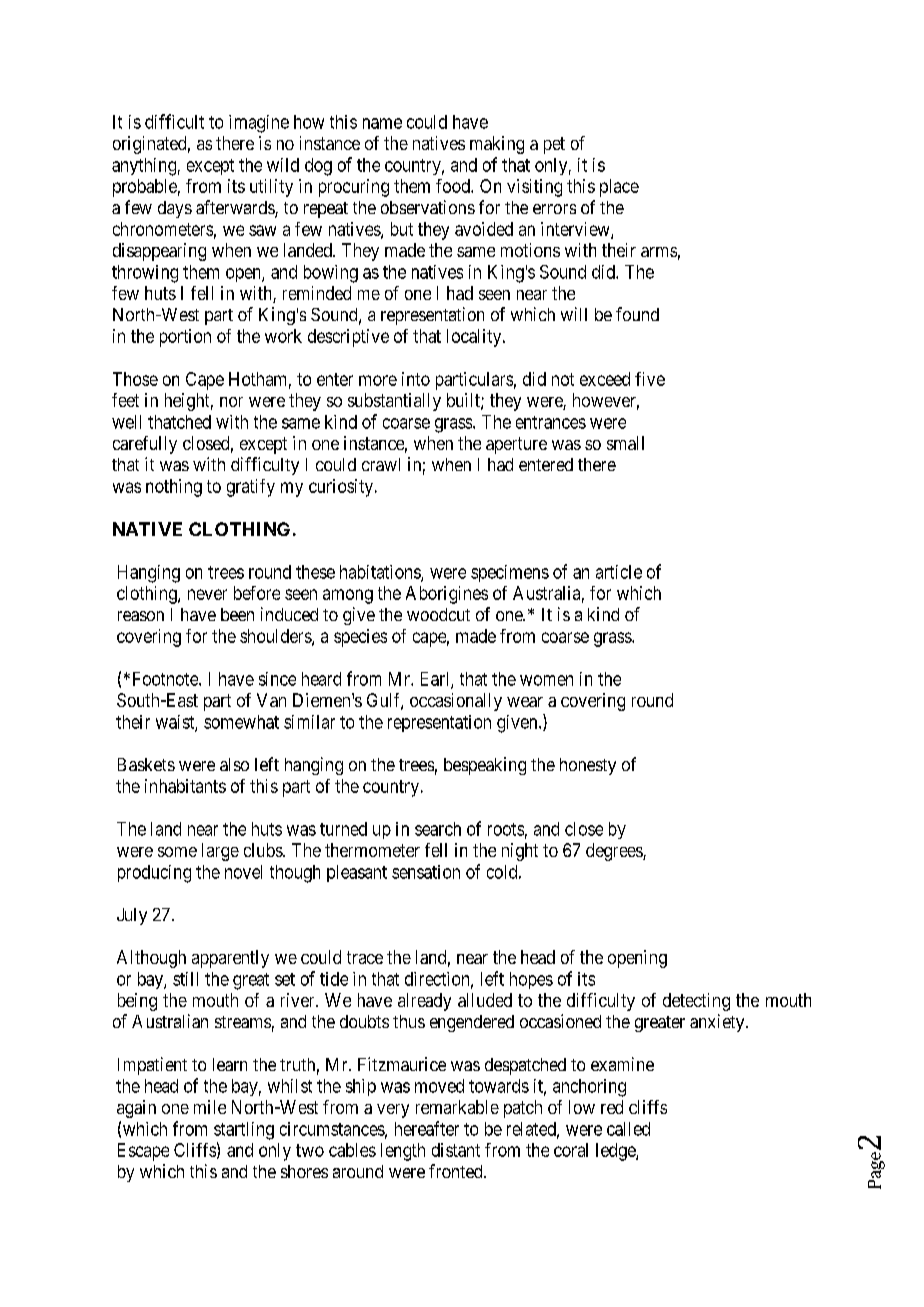 The width and height of the screenshot is (924, 1307). What do you see at coordinates (210, 1107) in the screenshot?
I see `mile` at bounding box center [210, 1107].
